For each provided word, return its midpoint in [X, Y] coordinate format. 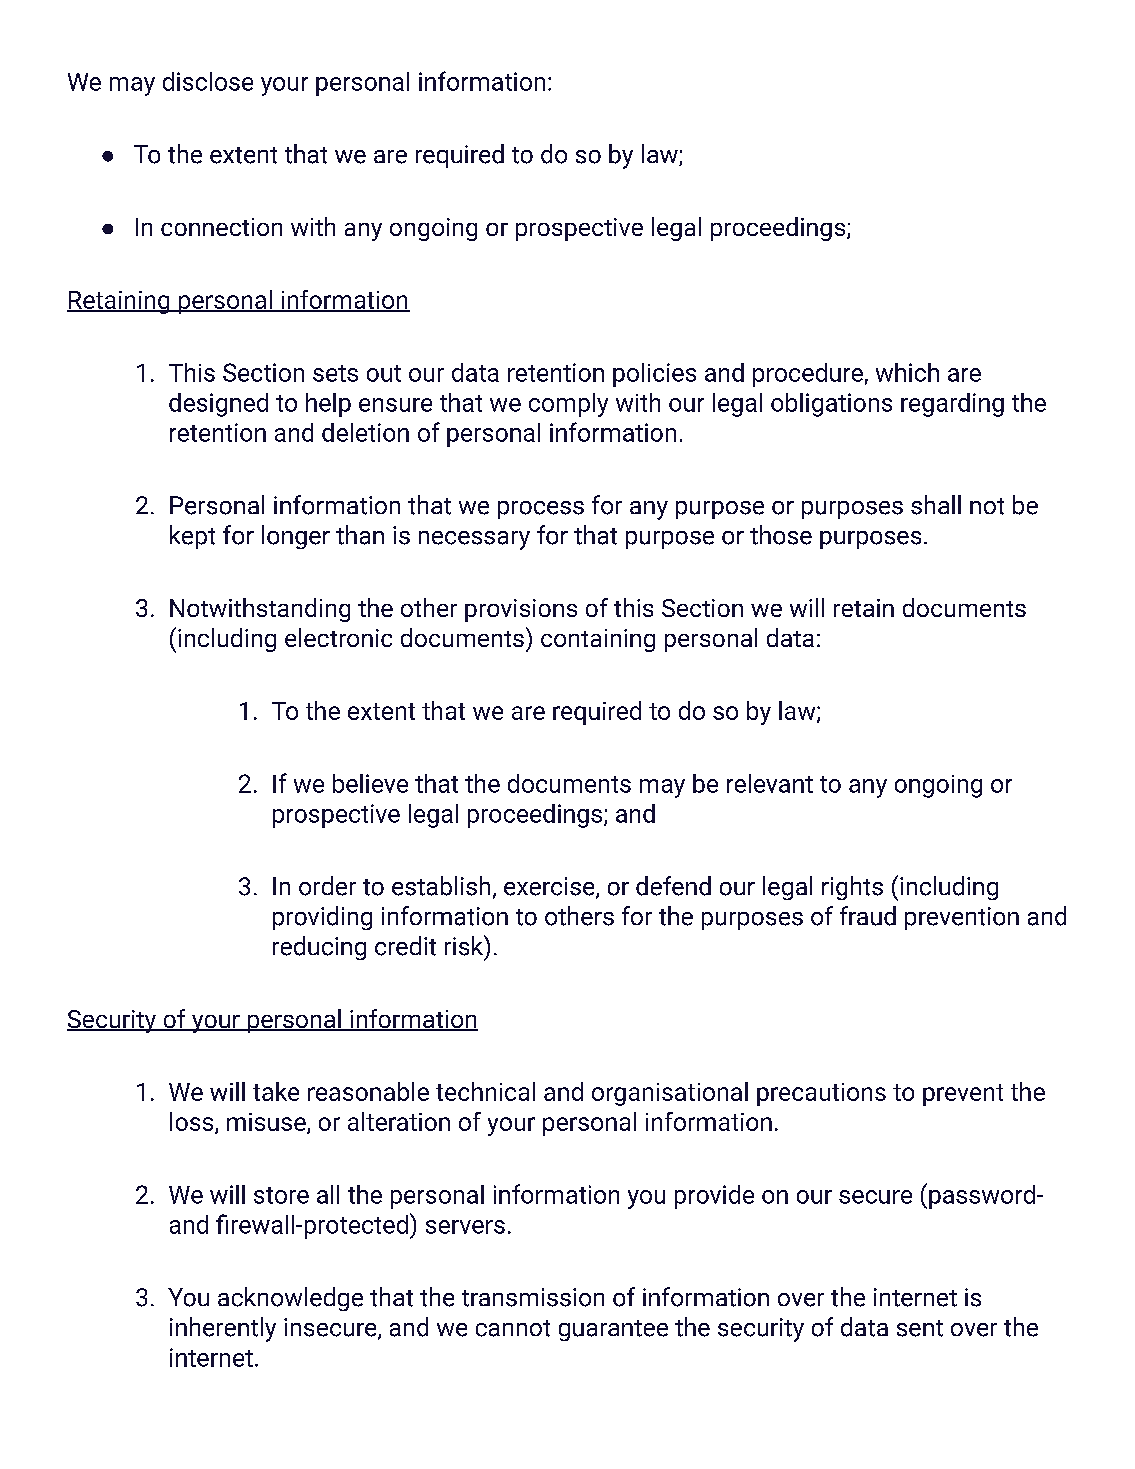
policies [654, 375]
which [907, 372]
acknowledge [290, 1299]
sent [920, 1328]
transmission [533, 1297]
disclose [208, 81]
